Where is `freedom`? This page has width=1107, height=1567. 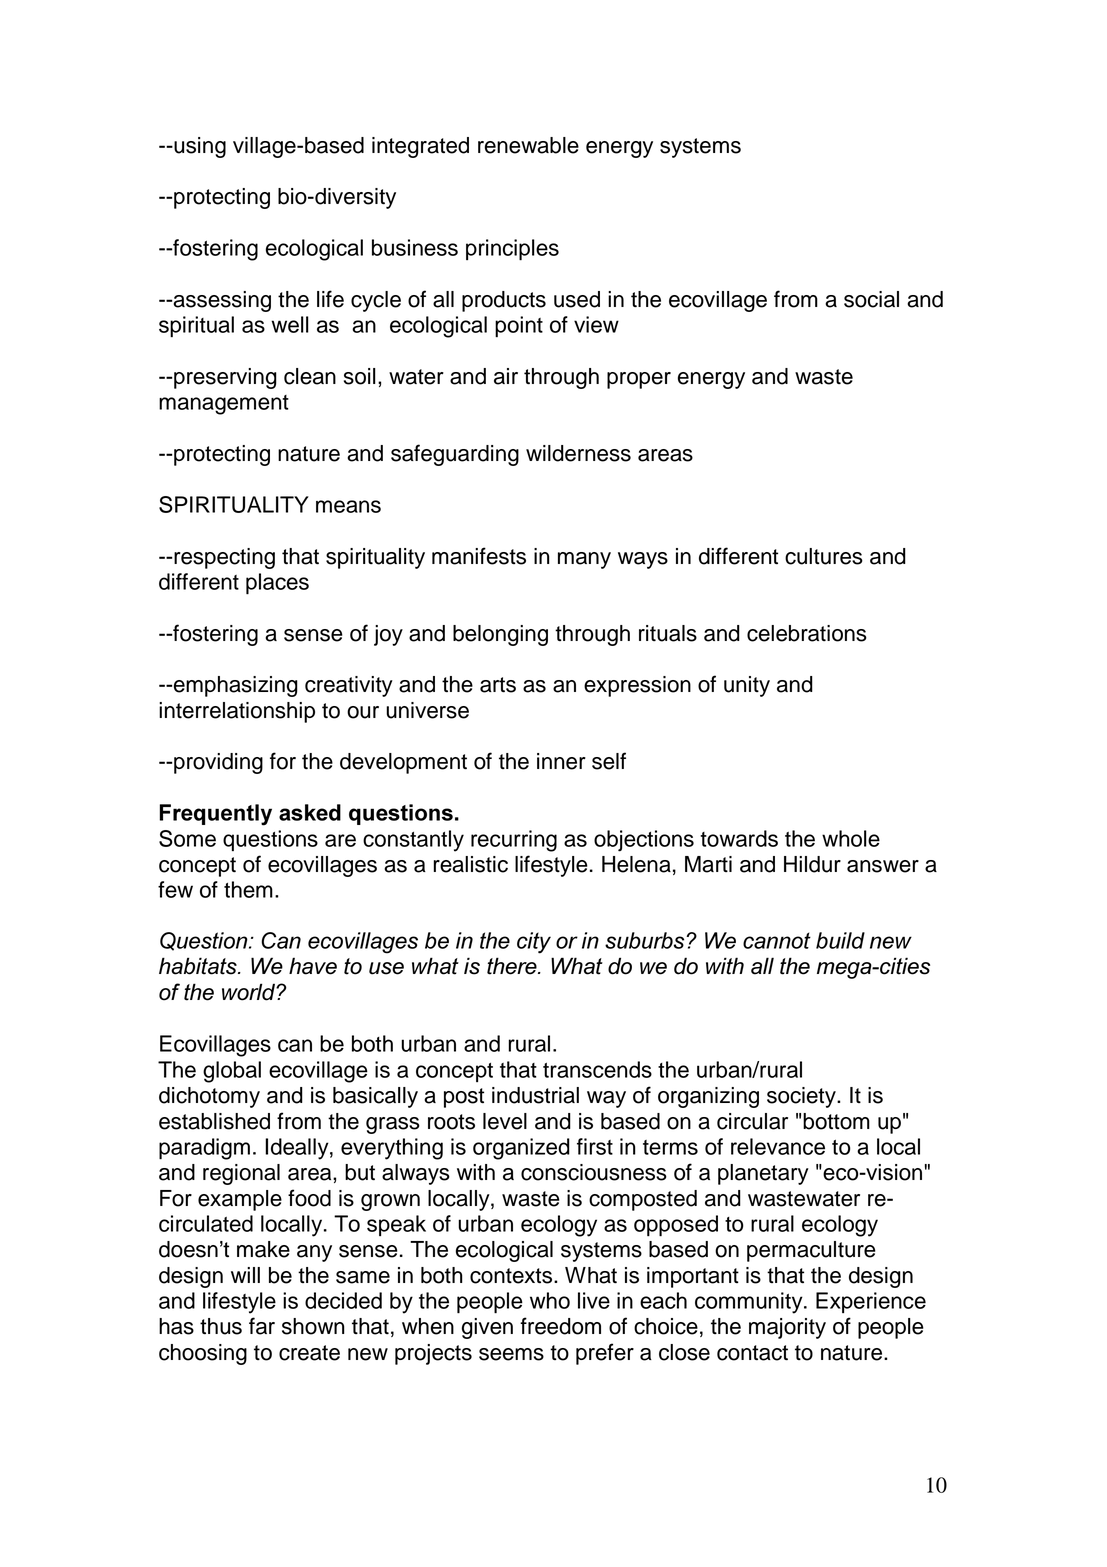
freedom is located at coordinates (560, 1326).
